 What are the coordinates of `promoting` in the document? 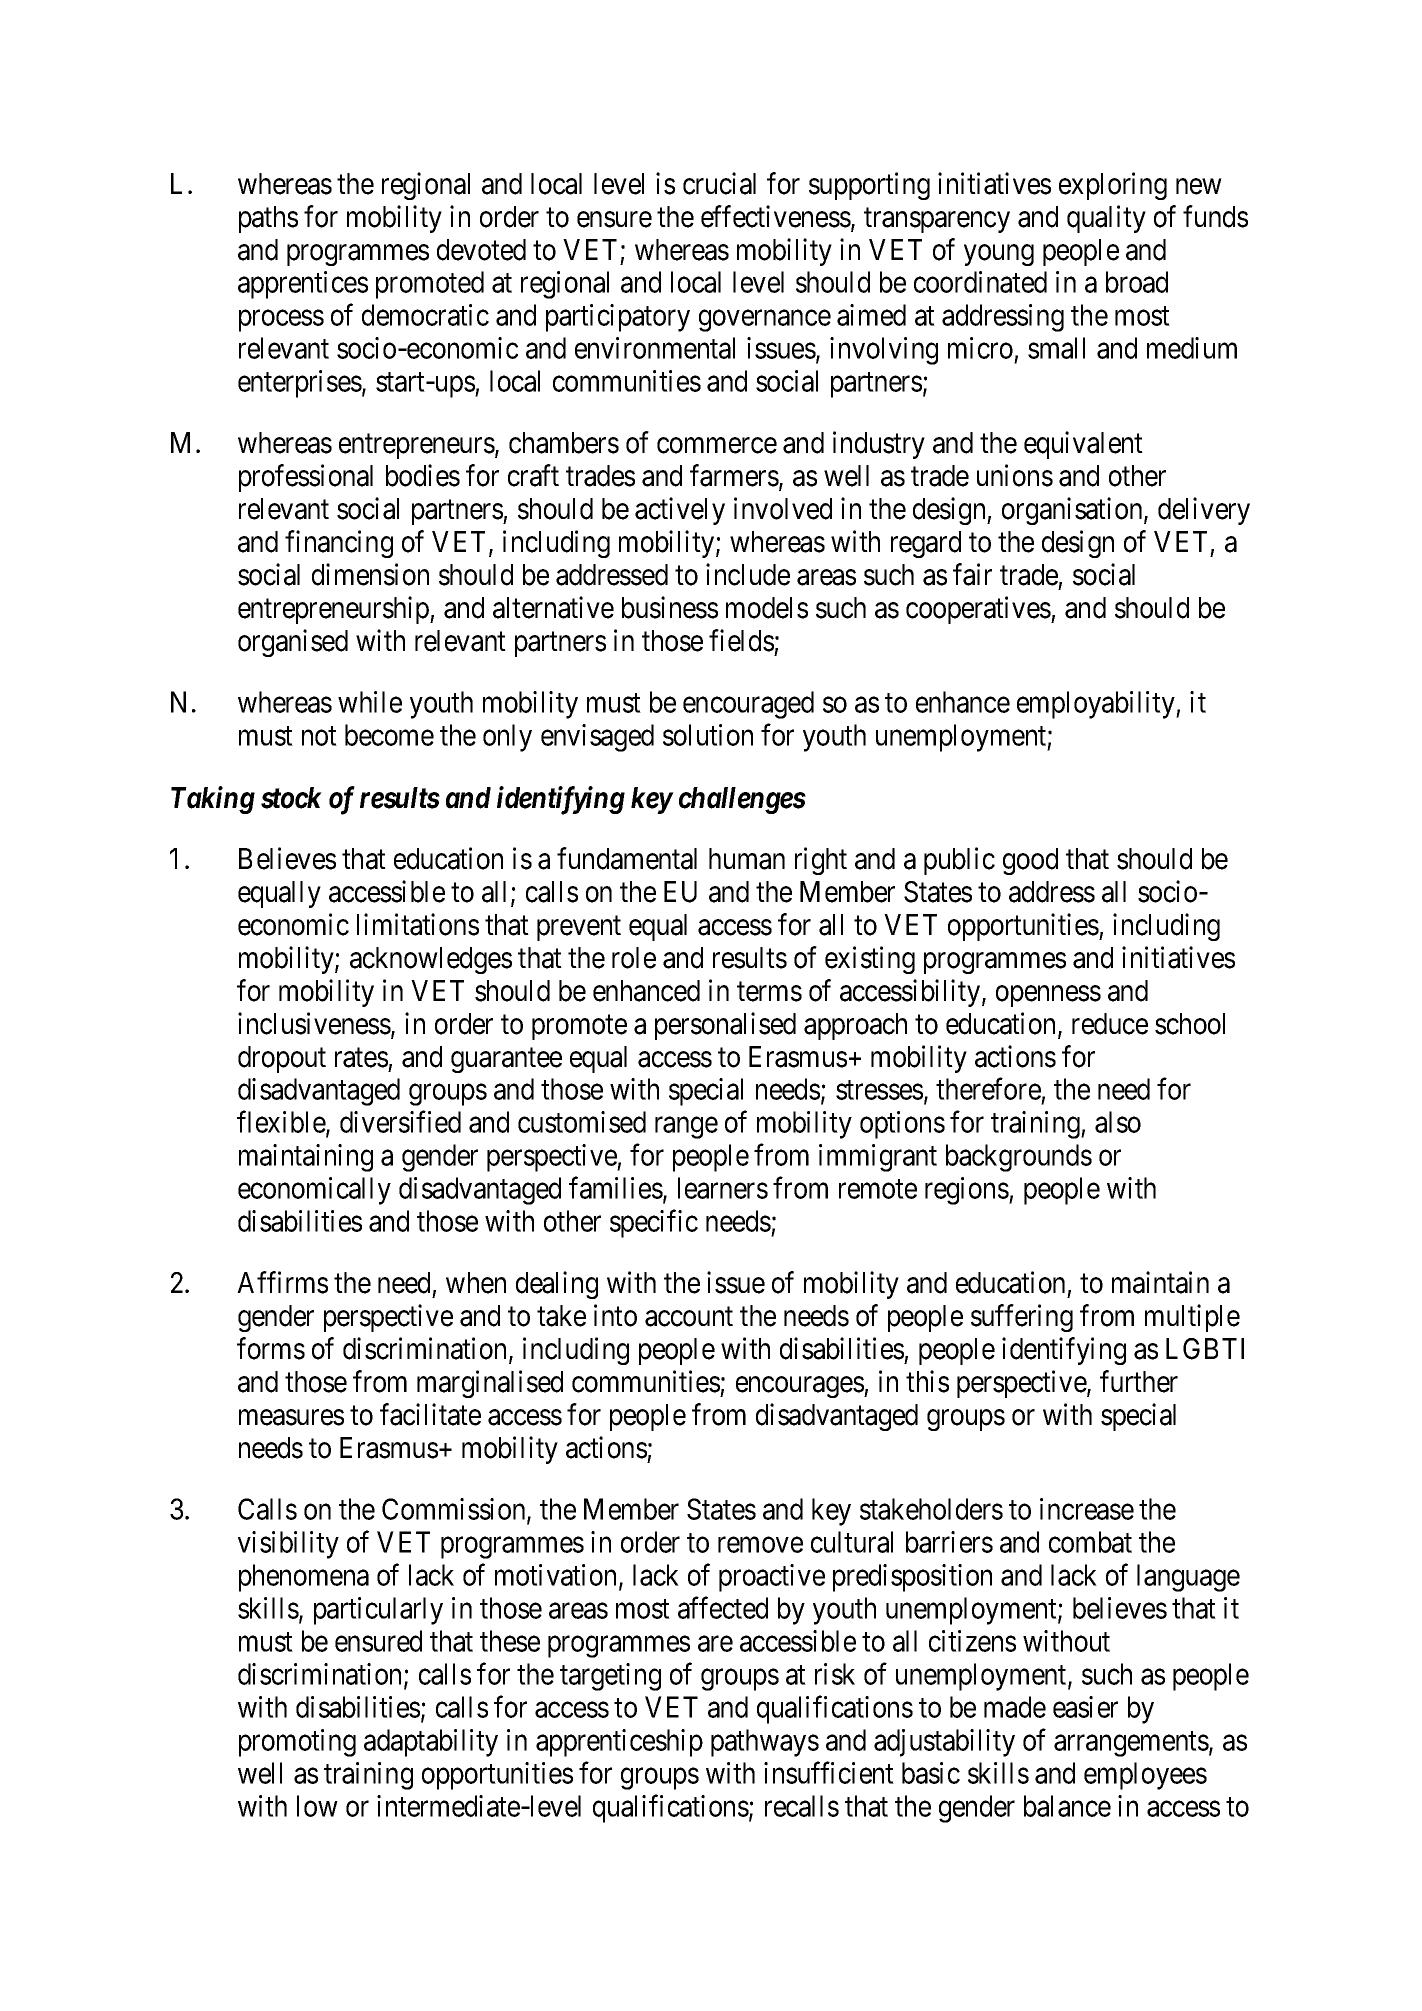 It's located at (297, 1743).
